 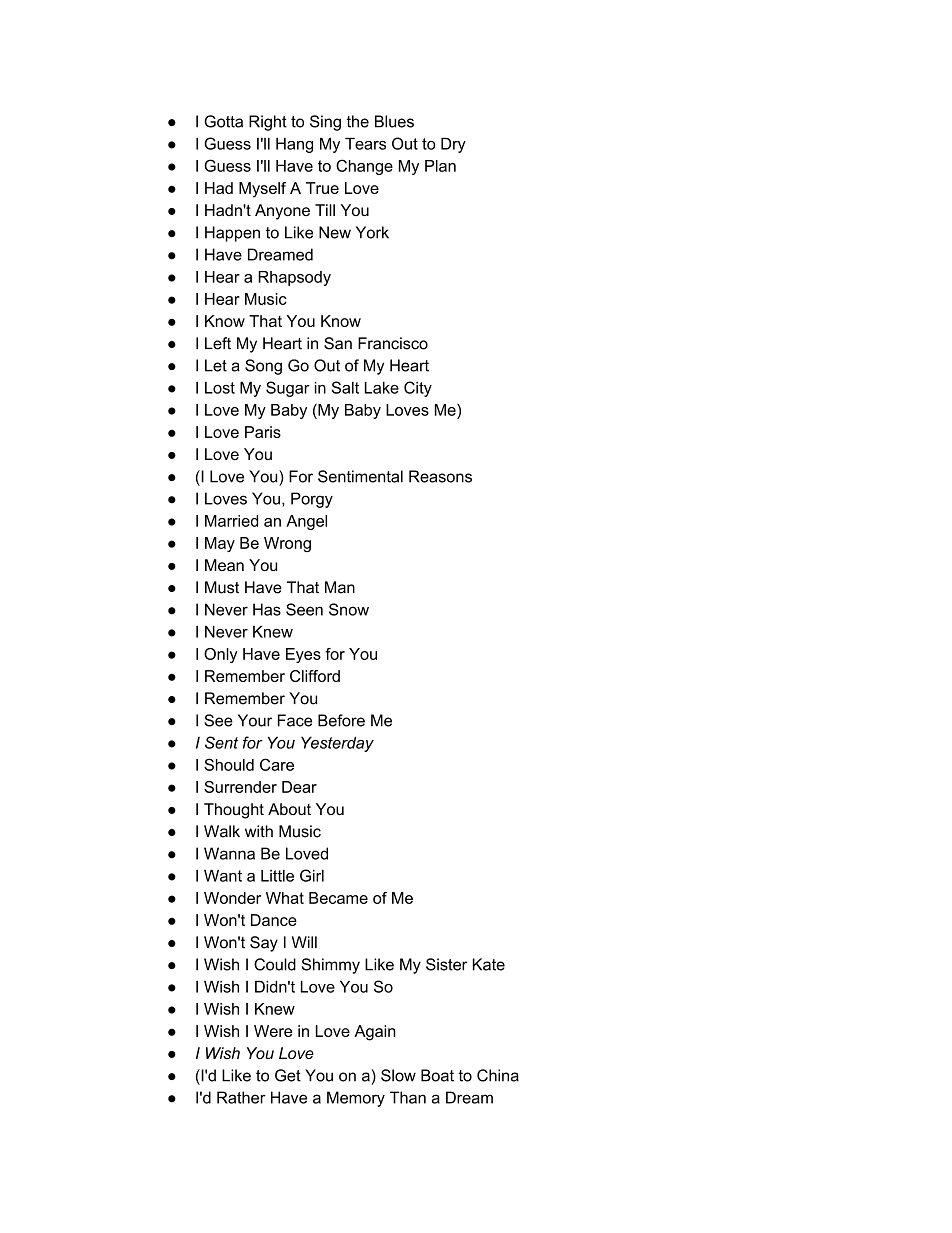 I want to click on Right, so click(x=268, y=123).
